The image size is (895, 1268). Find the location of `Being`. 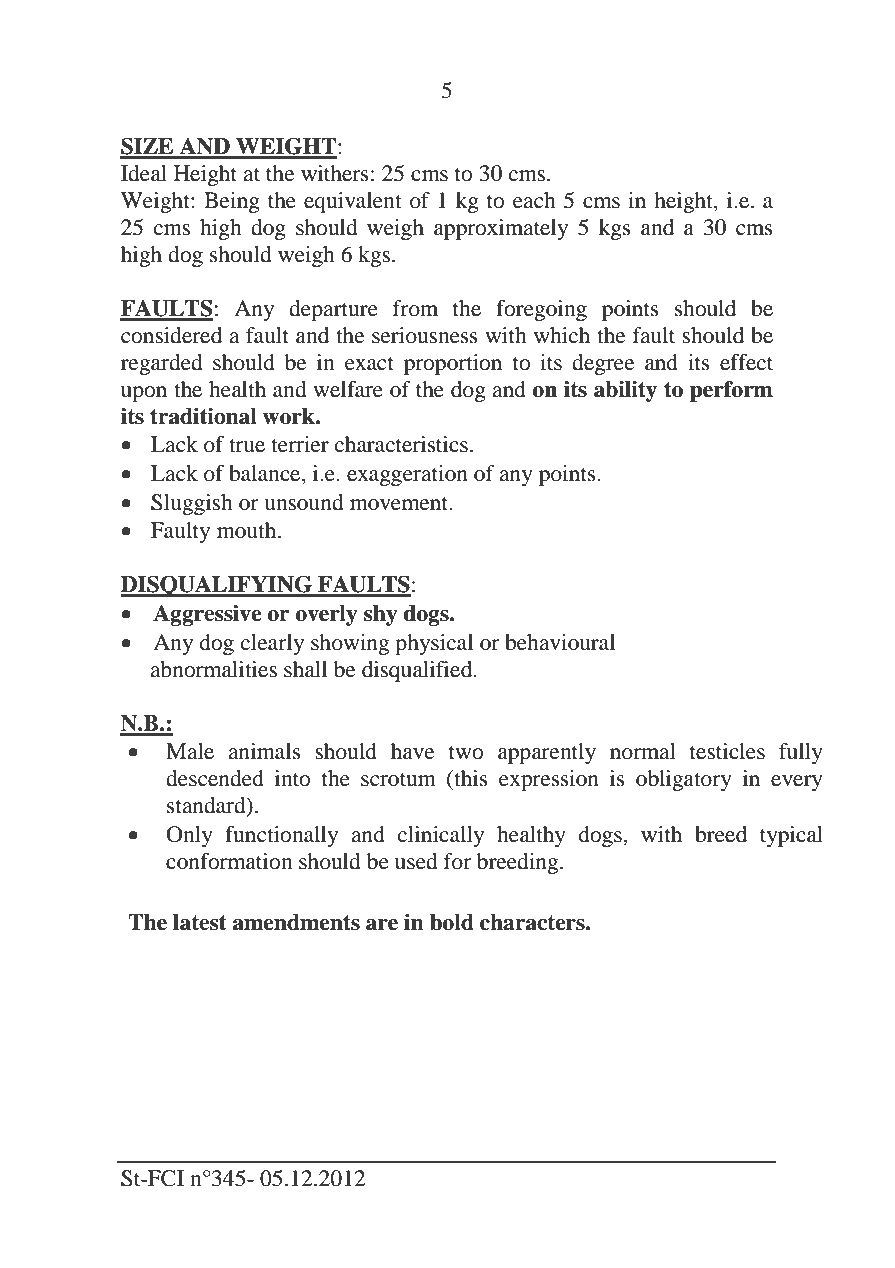

Being is located at coordinates (232, 202).
